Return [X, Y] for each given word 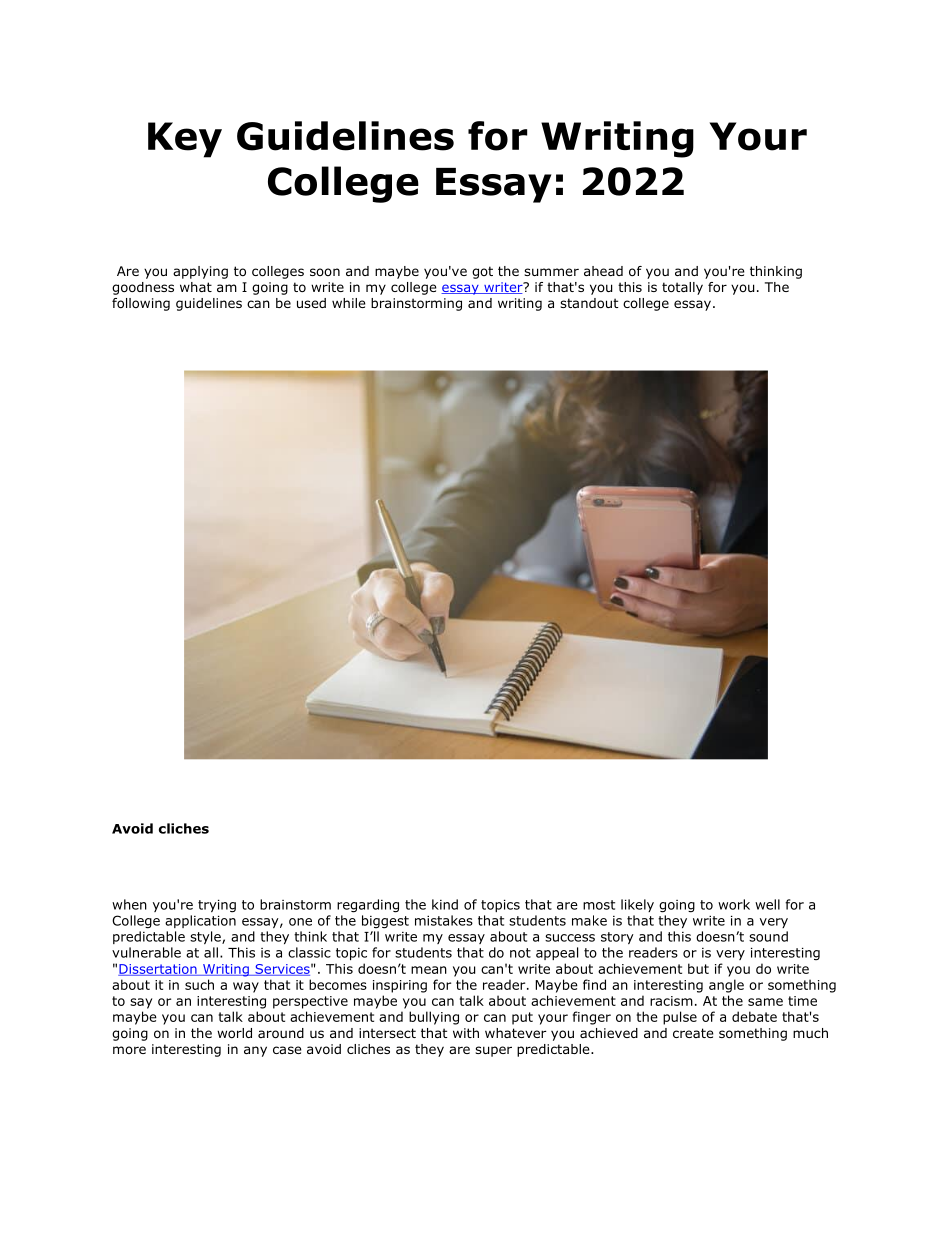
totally [682, 288]
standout [589, 303]
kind [445, 904]
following [141, 304]
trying [217, 906]
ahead [603, 271]
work [734, 904]
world [234, 1033]
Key [185, 140]
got [482, 272]
